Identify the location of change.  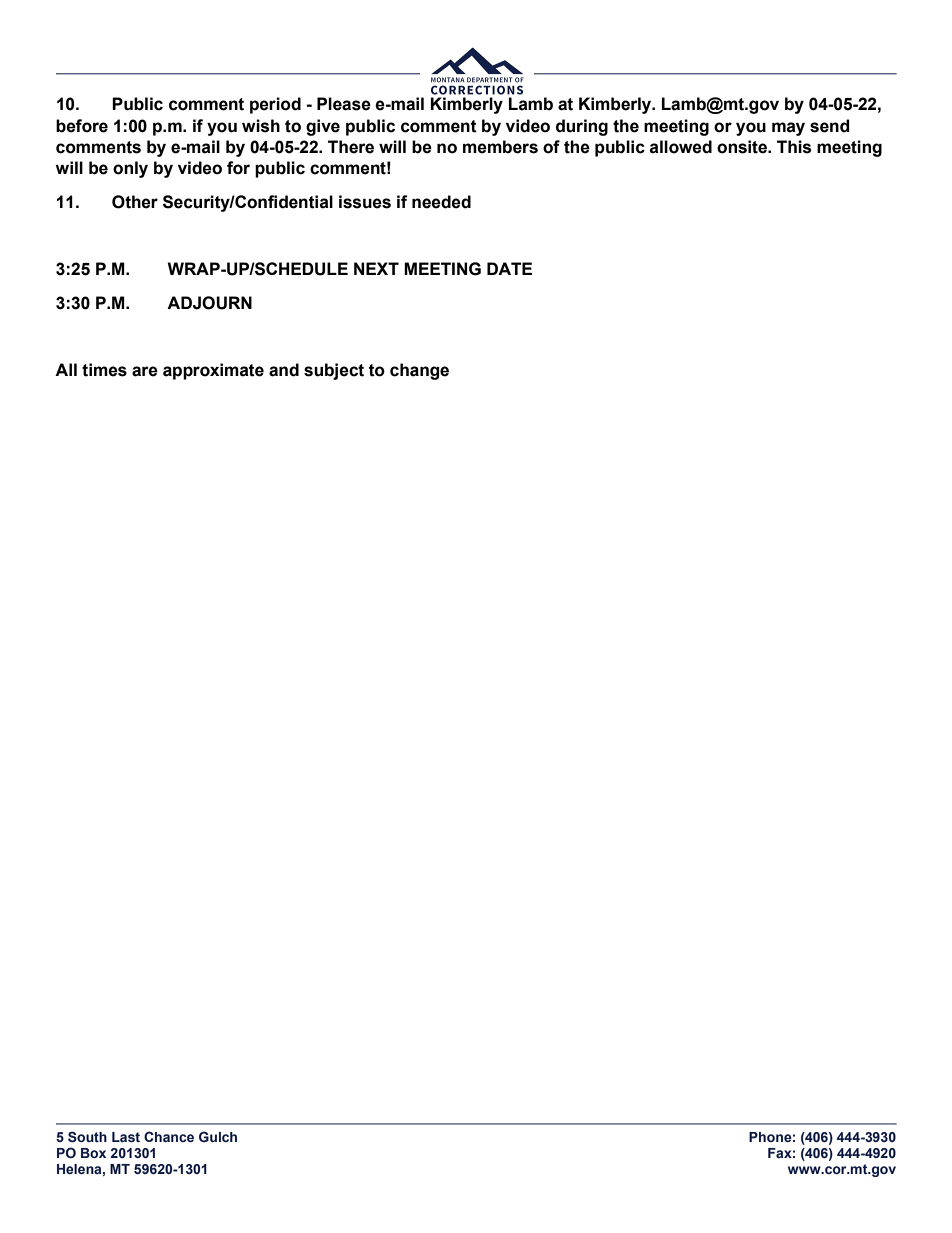
(419, 371).
